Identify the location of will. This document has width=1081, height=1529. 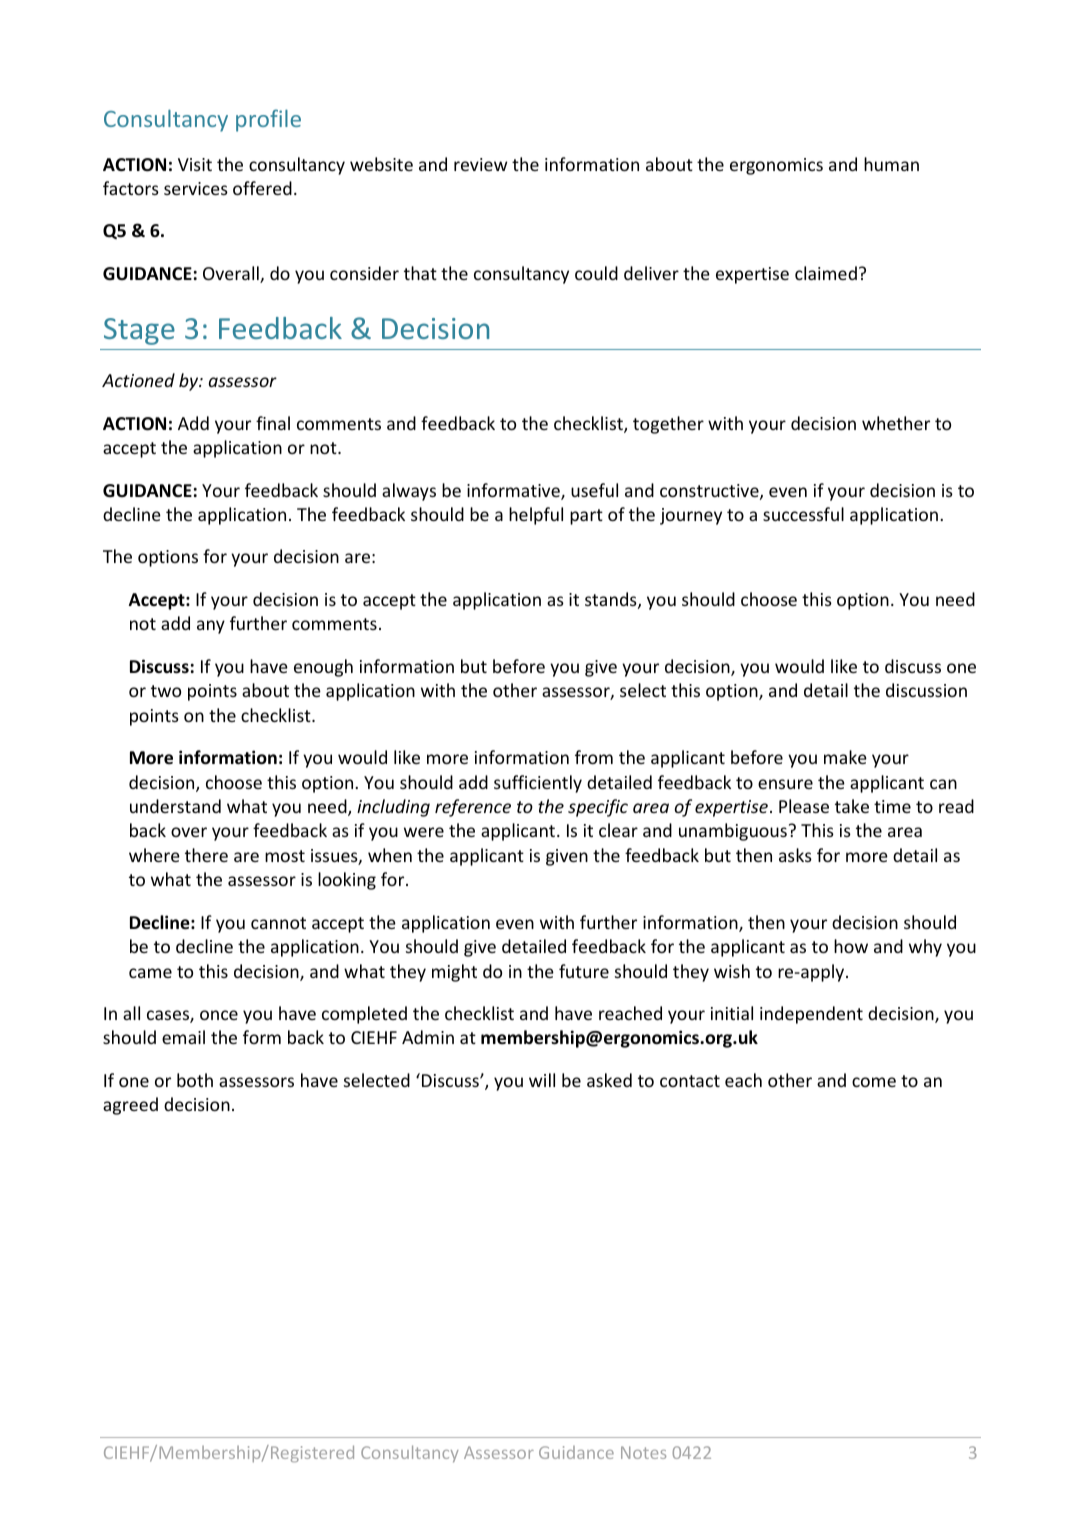
(542, 1080).
